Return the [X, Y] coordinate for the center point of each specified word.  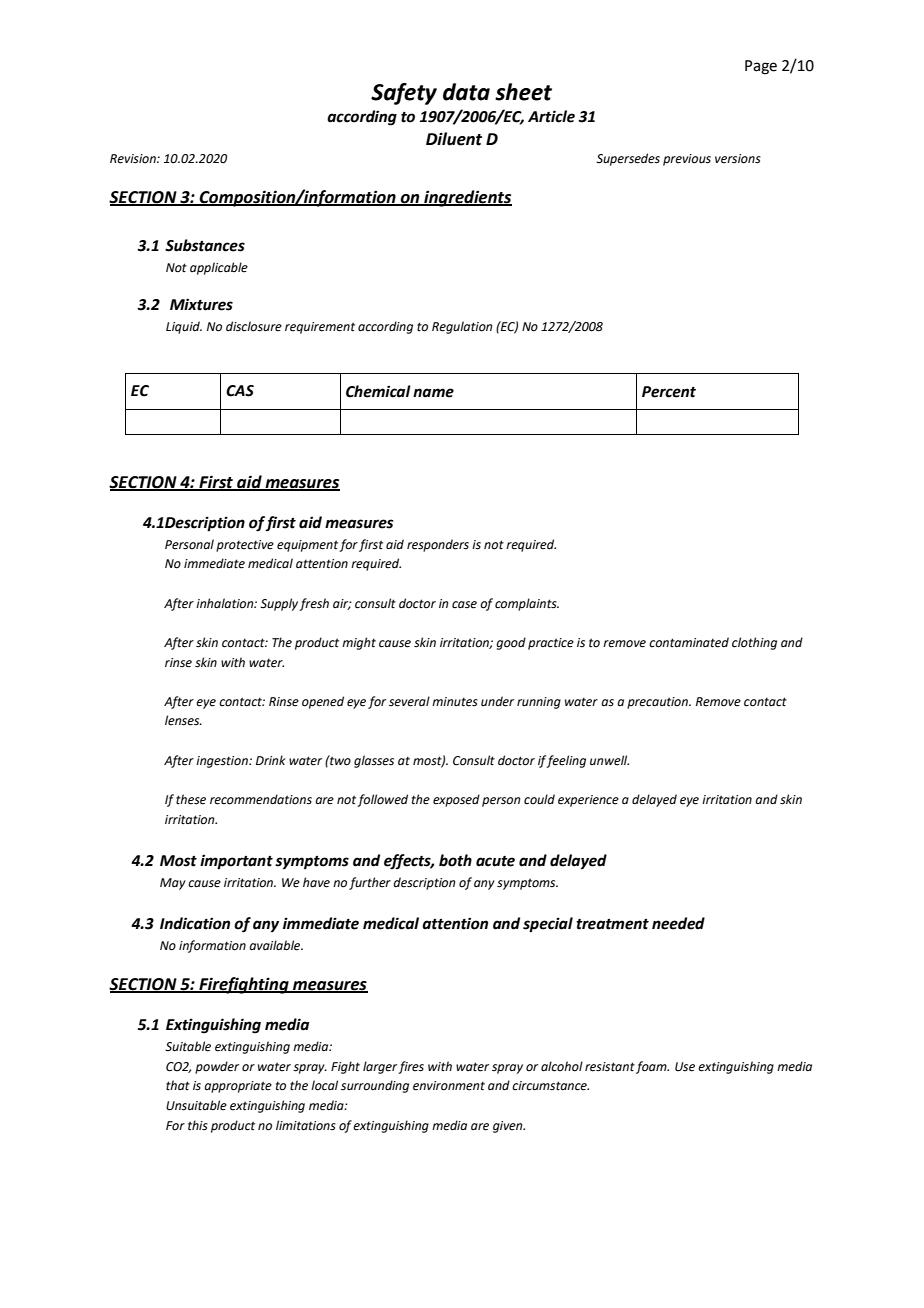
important [236, 862]
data [466, 92]
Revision [134, 159]
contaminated [689, 642]
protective [245, 546]
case [464, 605]
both [455, 860]
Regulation [462, 327]
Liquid [184, 327]
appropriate [238, 1087]
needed [678, 923]
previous [687, 160]
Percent [669, 392]
